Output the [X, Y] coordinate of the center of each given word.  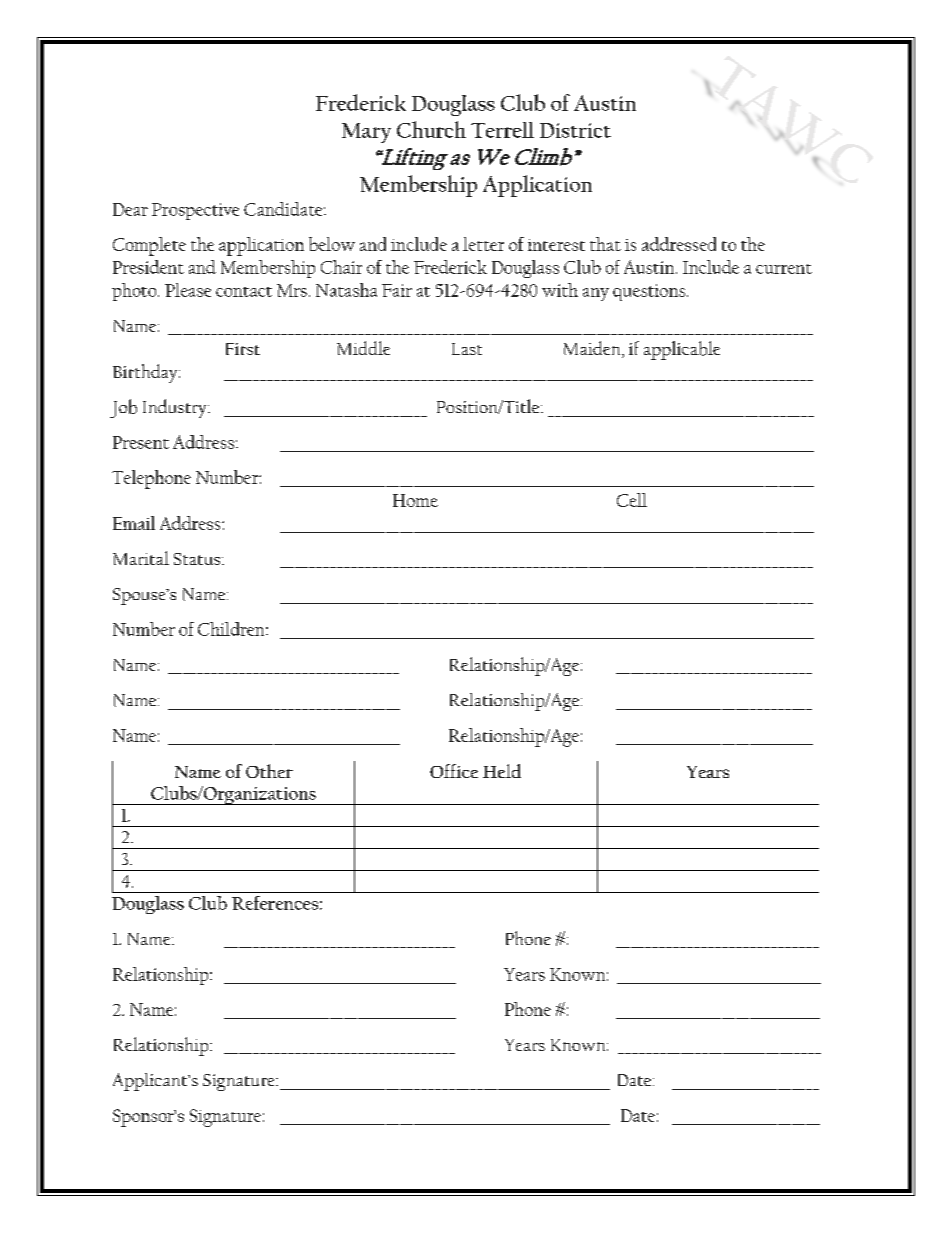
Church [431, 129]
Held [502, 771]
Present [141, 442]
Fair [397, 290]
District [575, 130]
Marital [141, 558]
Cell [632, 500]
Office [454, 771]
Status [198, 559]
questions [650, 292]
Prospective [195, 211]
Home [415, 500]
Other [269, 771]
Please [188, 290]
